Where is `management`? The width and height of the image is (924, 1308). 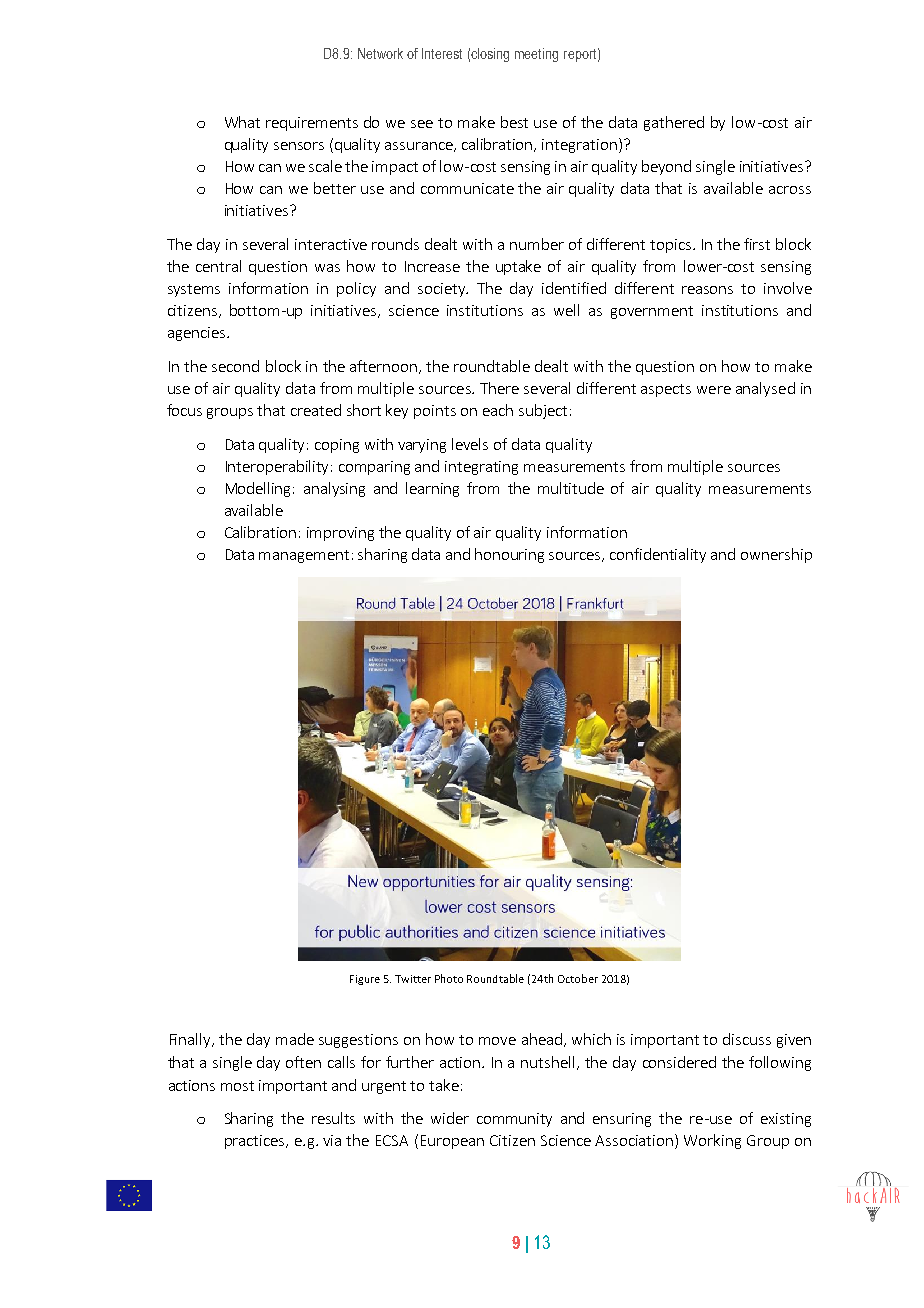
management is located at coordinates (304, 556).
